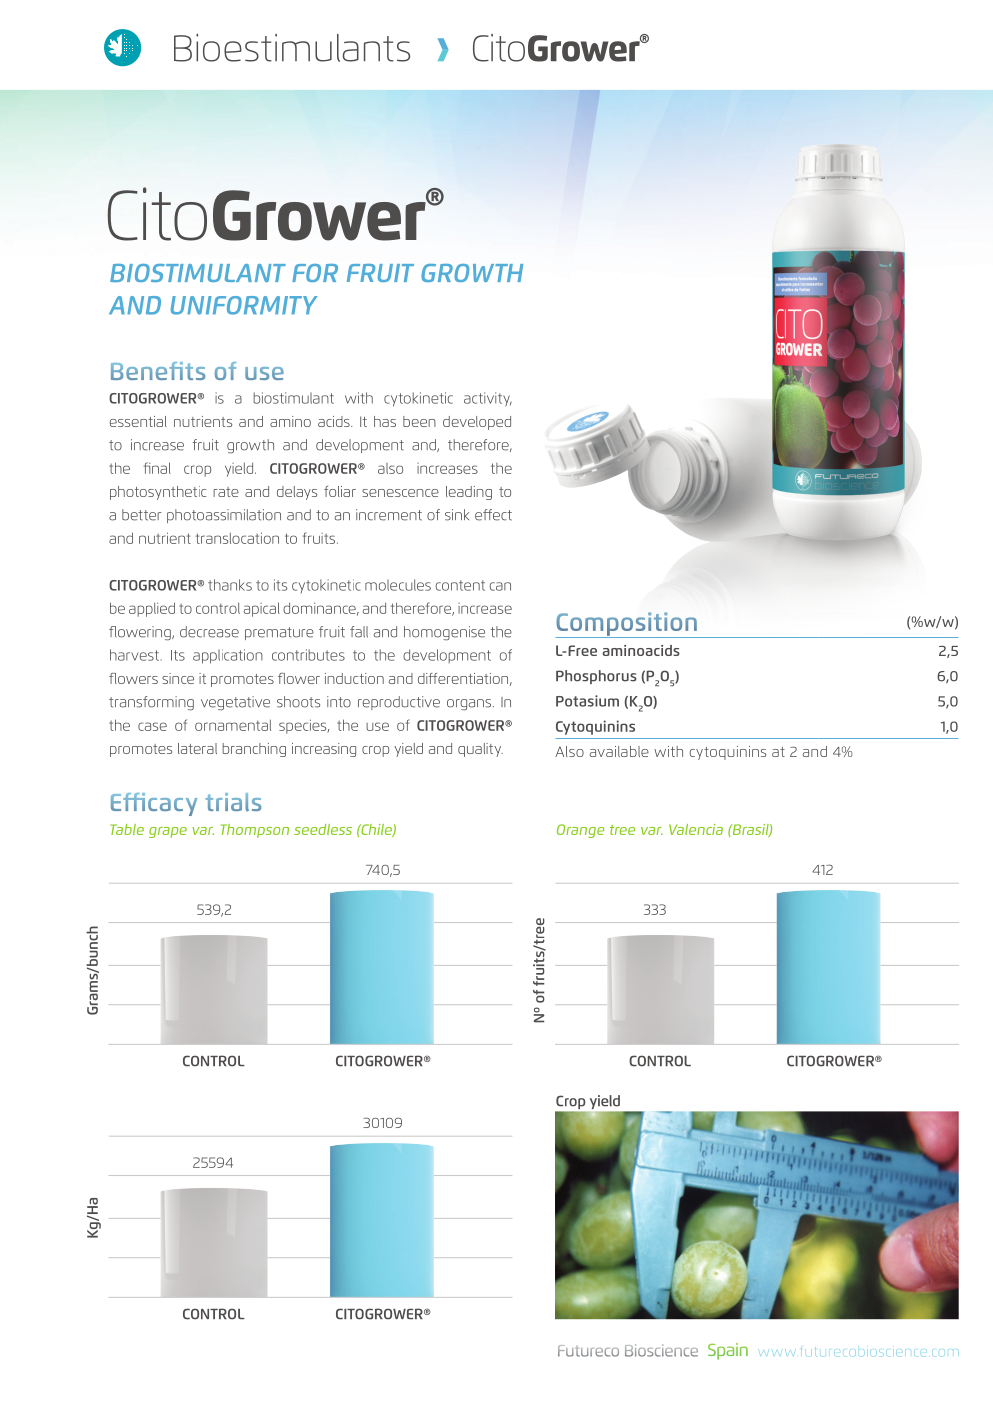 The image size is (993, 1405). What do you see at coordinates (323, 829) in the document?
I see `seedless` at bounding box center [323, 829].
